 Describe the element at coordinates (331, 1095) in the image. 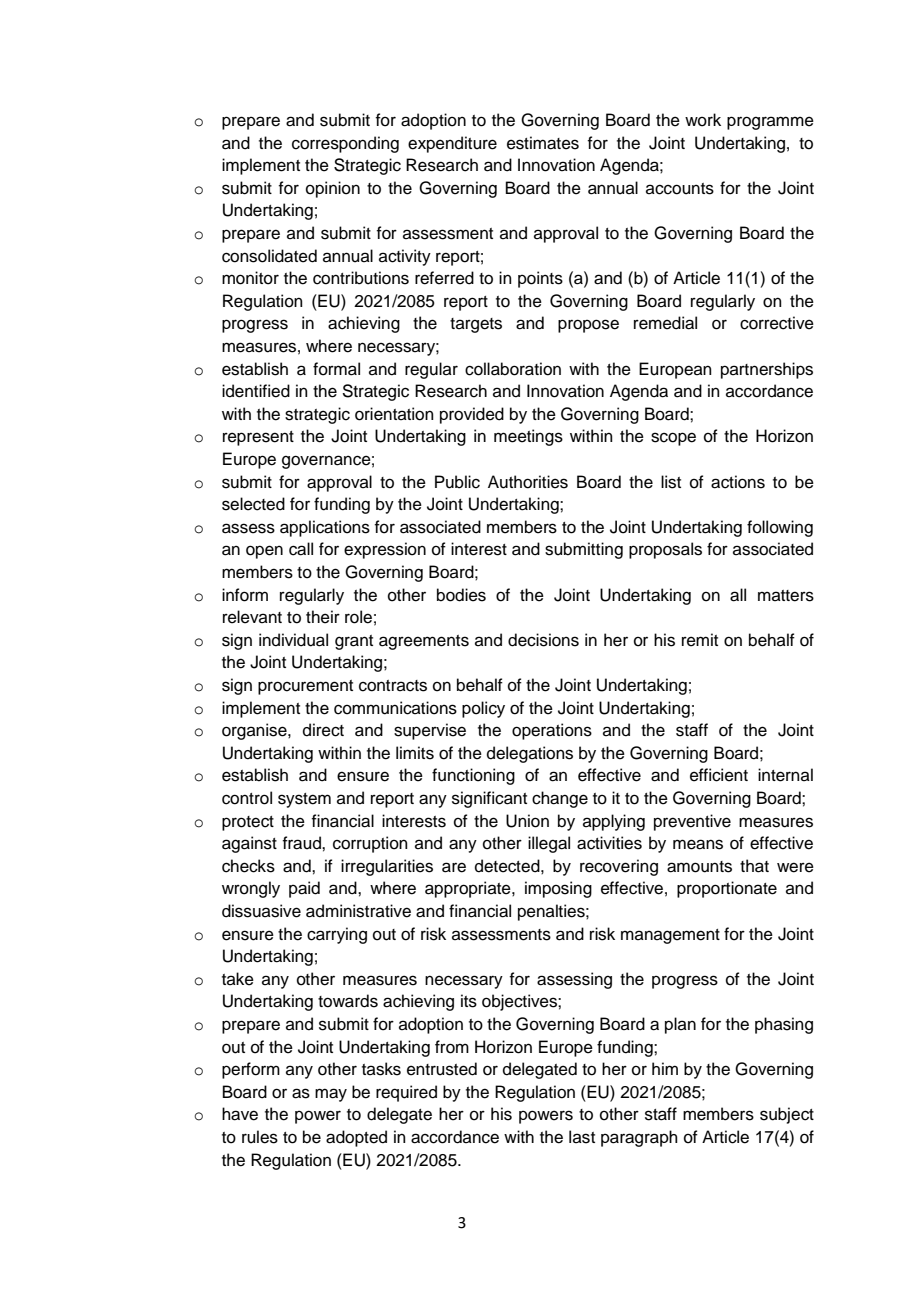

I see `may` at that location.
